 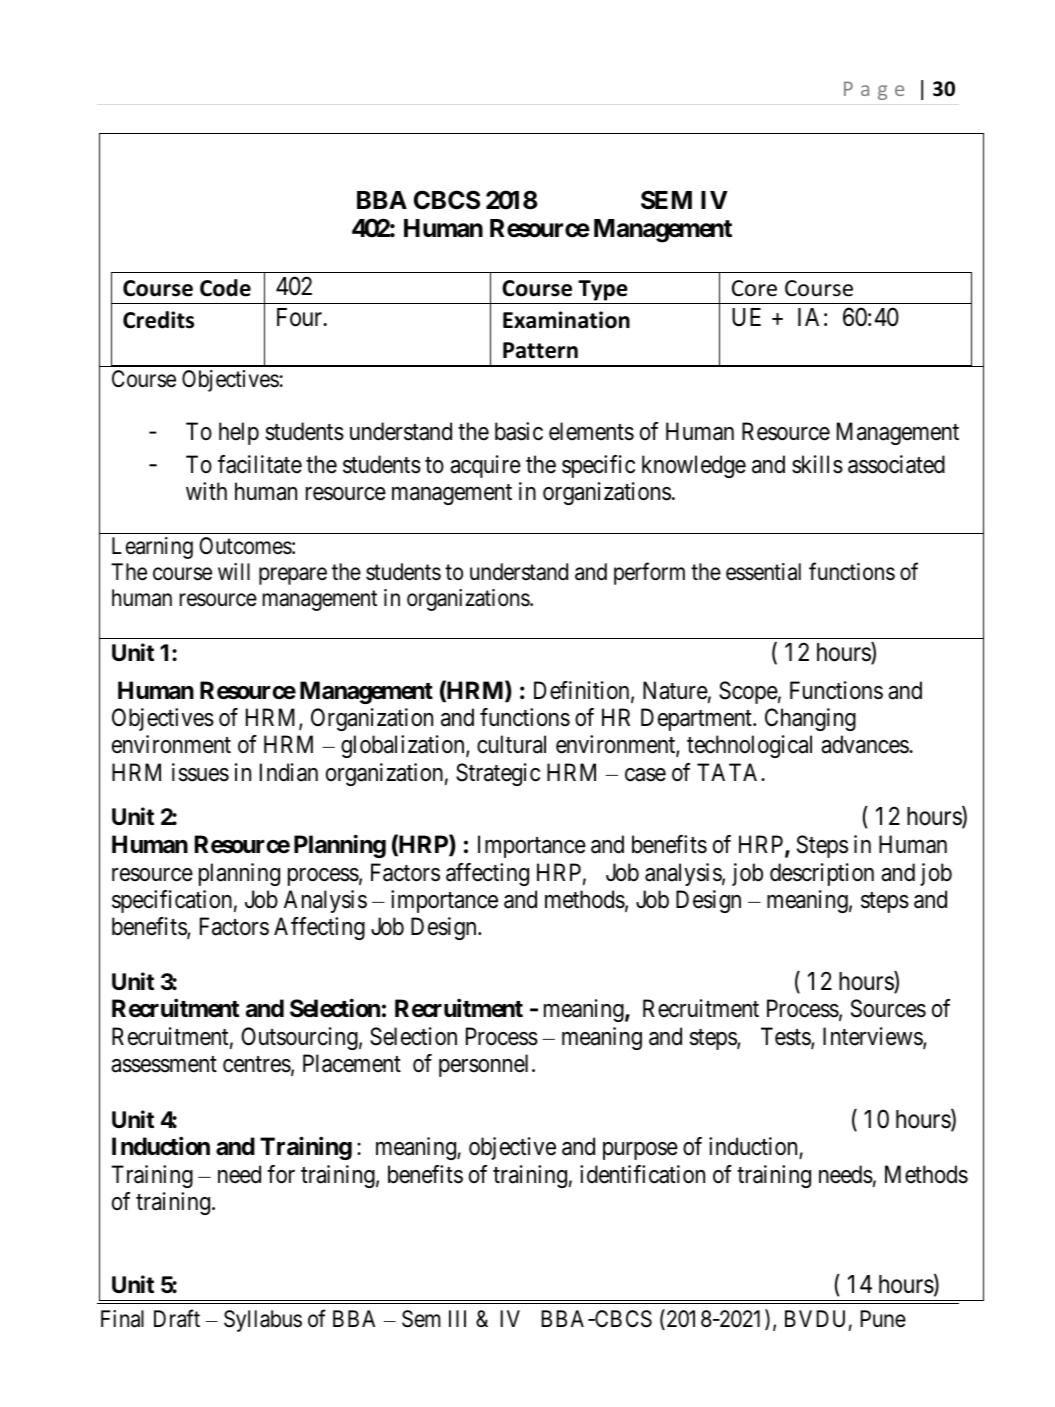 I want to click on Tests, so click(x=786, y=1037).
